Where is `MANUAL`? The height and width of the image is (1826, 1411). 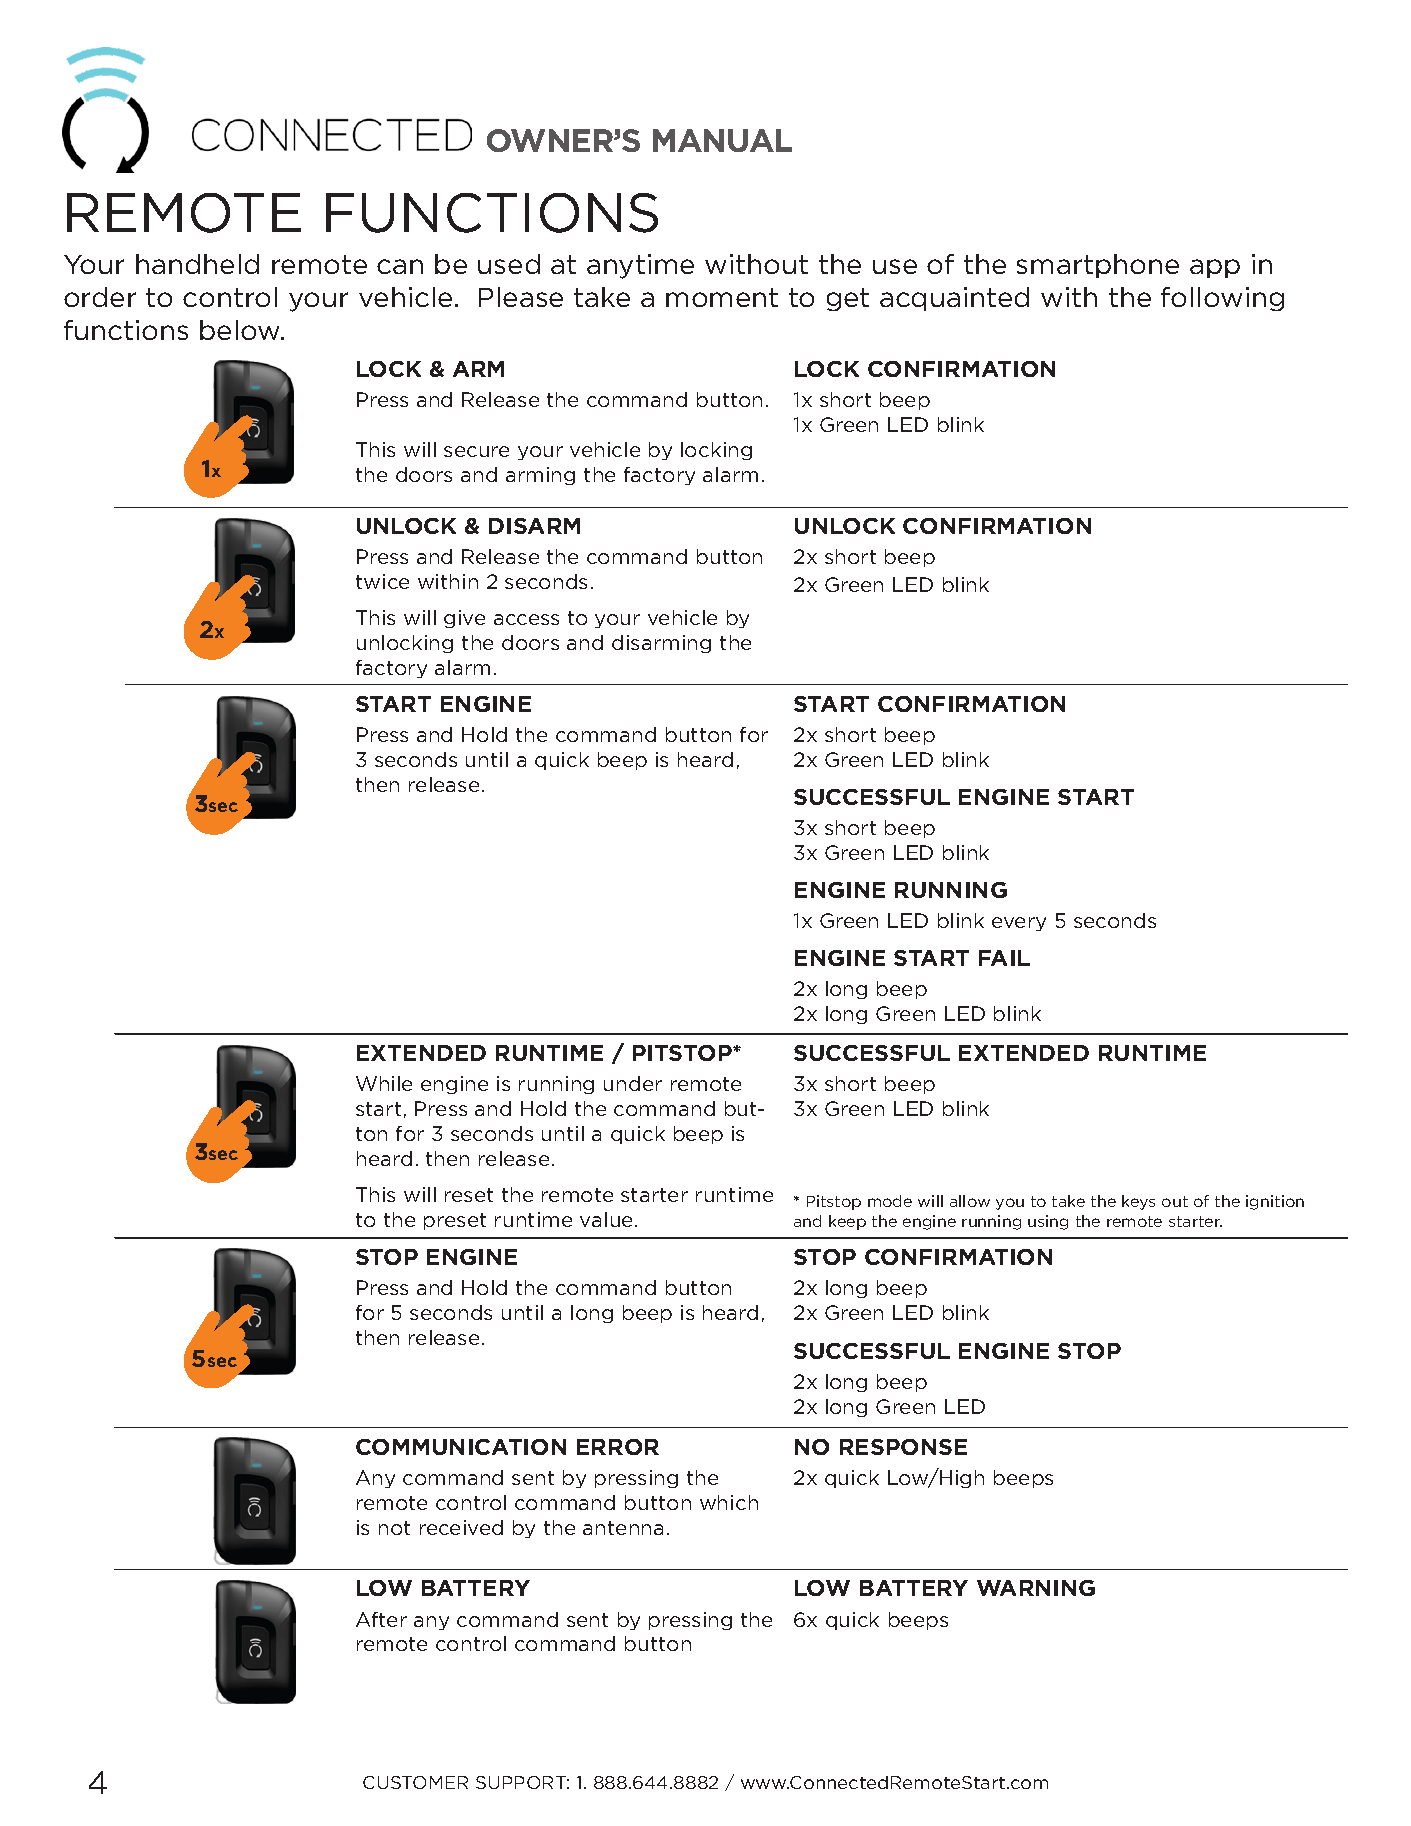 MANUAL is located at coordinates (722, 140).
